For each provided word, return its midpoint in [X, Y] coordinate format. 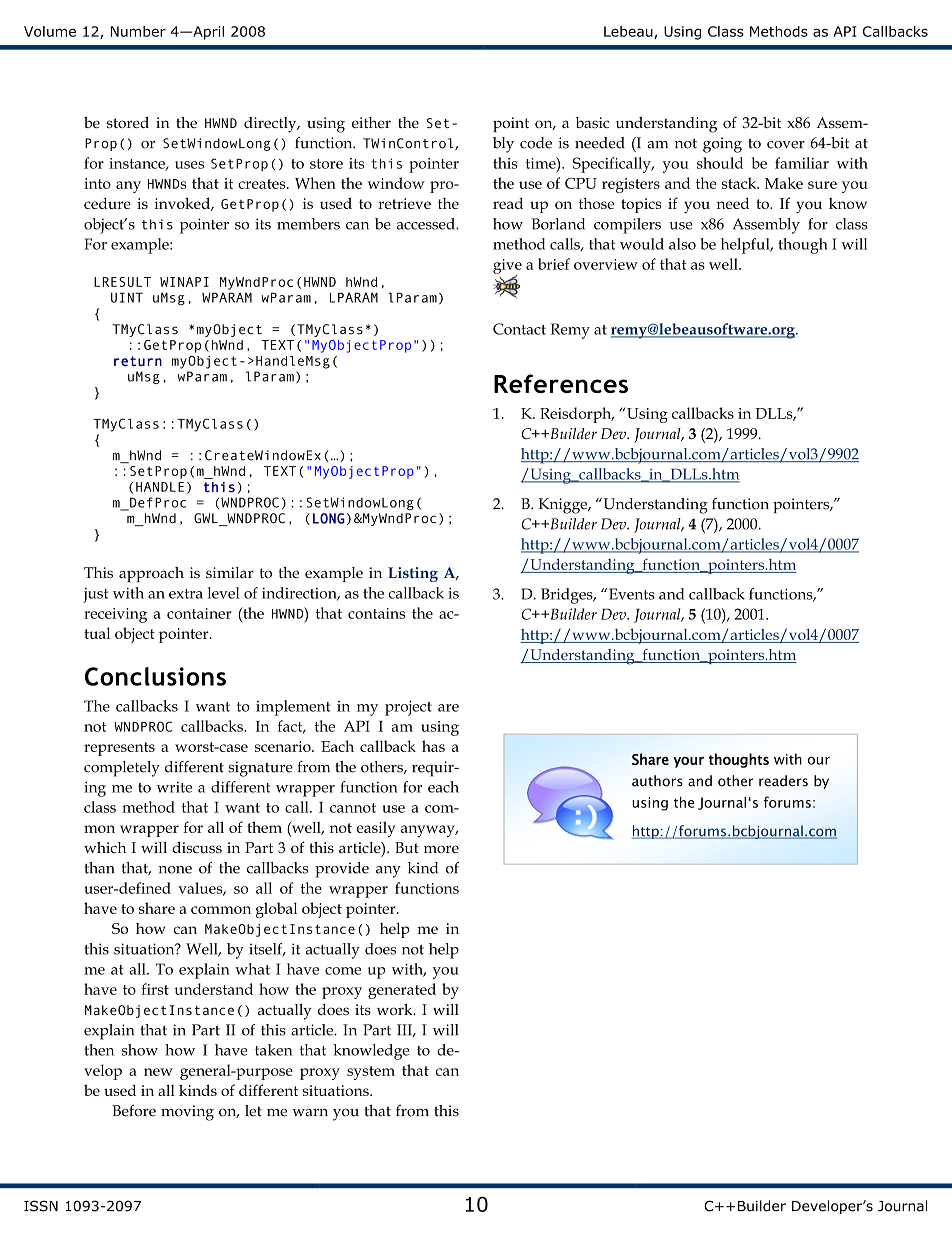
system [371, 1073]
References [561, 383]
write [174, 787]
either [371, 122]
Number [138, 31]
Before [134, 1110]
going [722, 145]
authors [657, 781]
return [138, 361]
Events [630, 594]
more [441, 849]
